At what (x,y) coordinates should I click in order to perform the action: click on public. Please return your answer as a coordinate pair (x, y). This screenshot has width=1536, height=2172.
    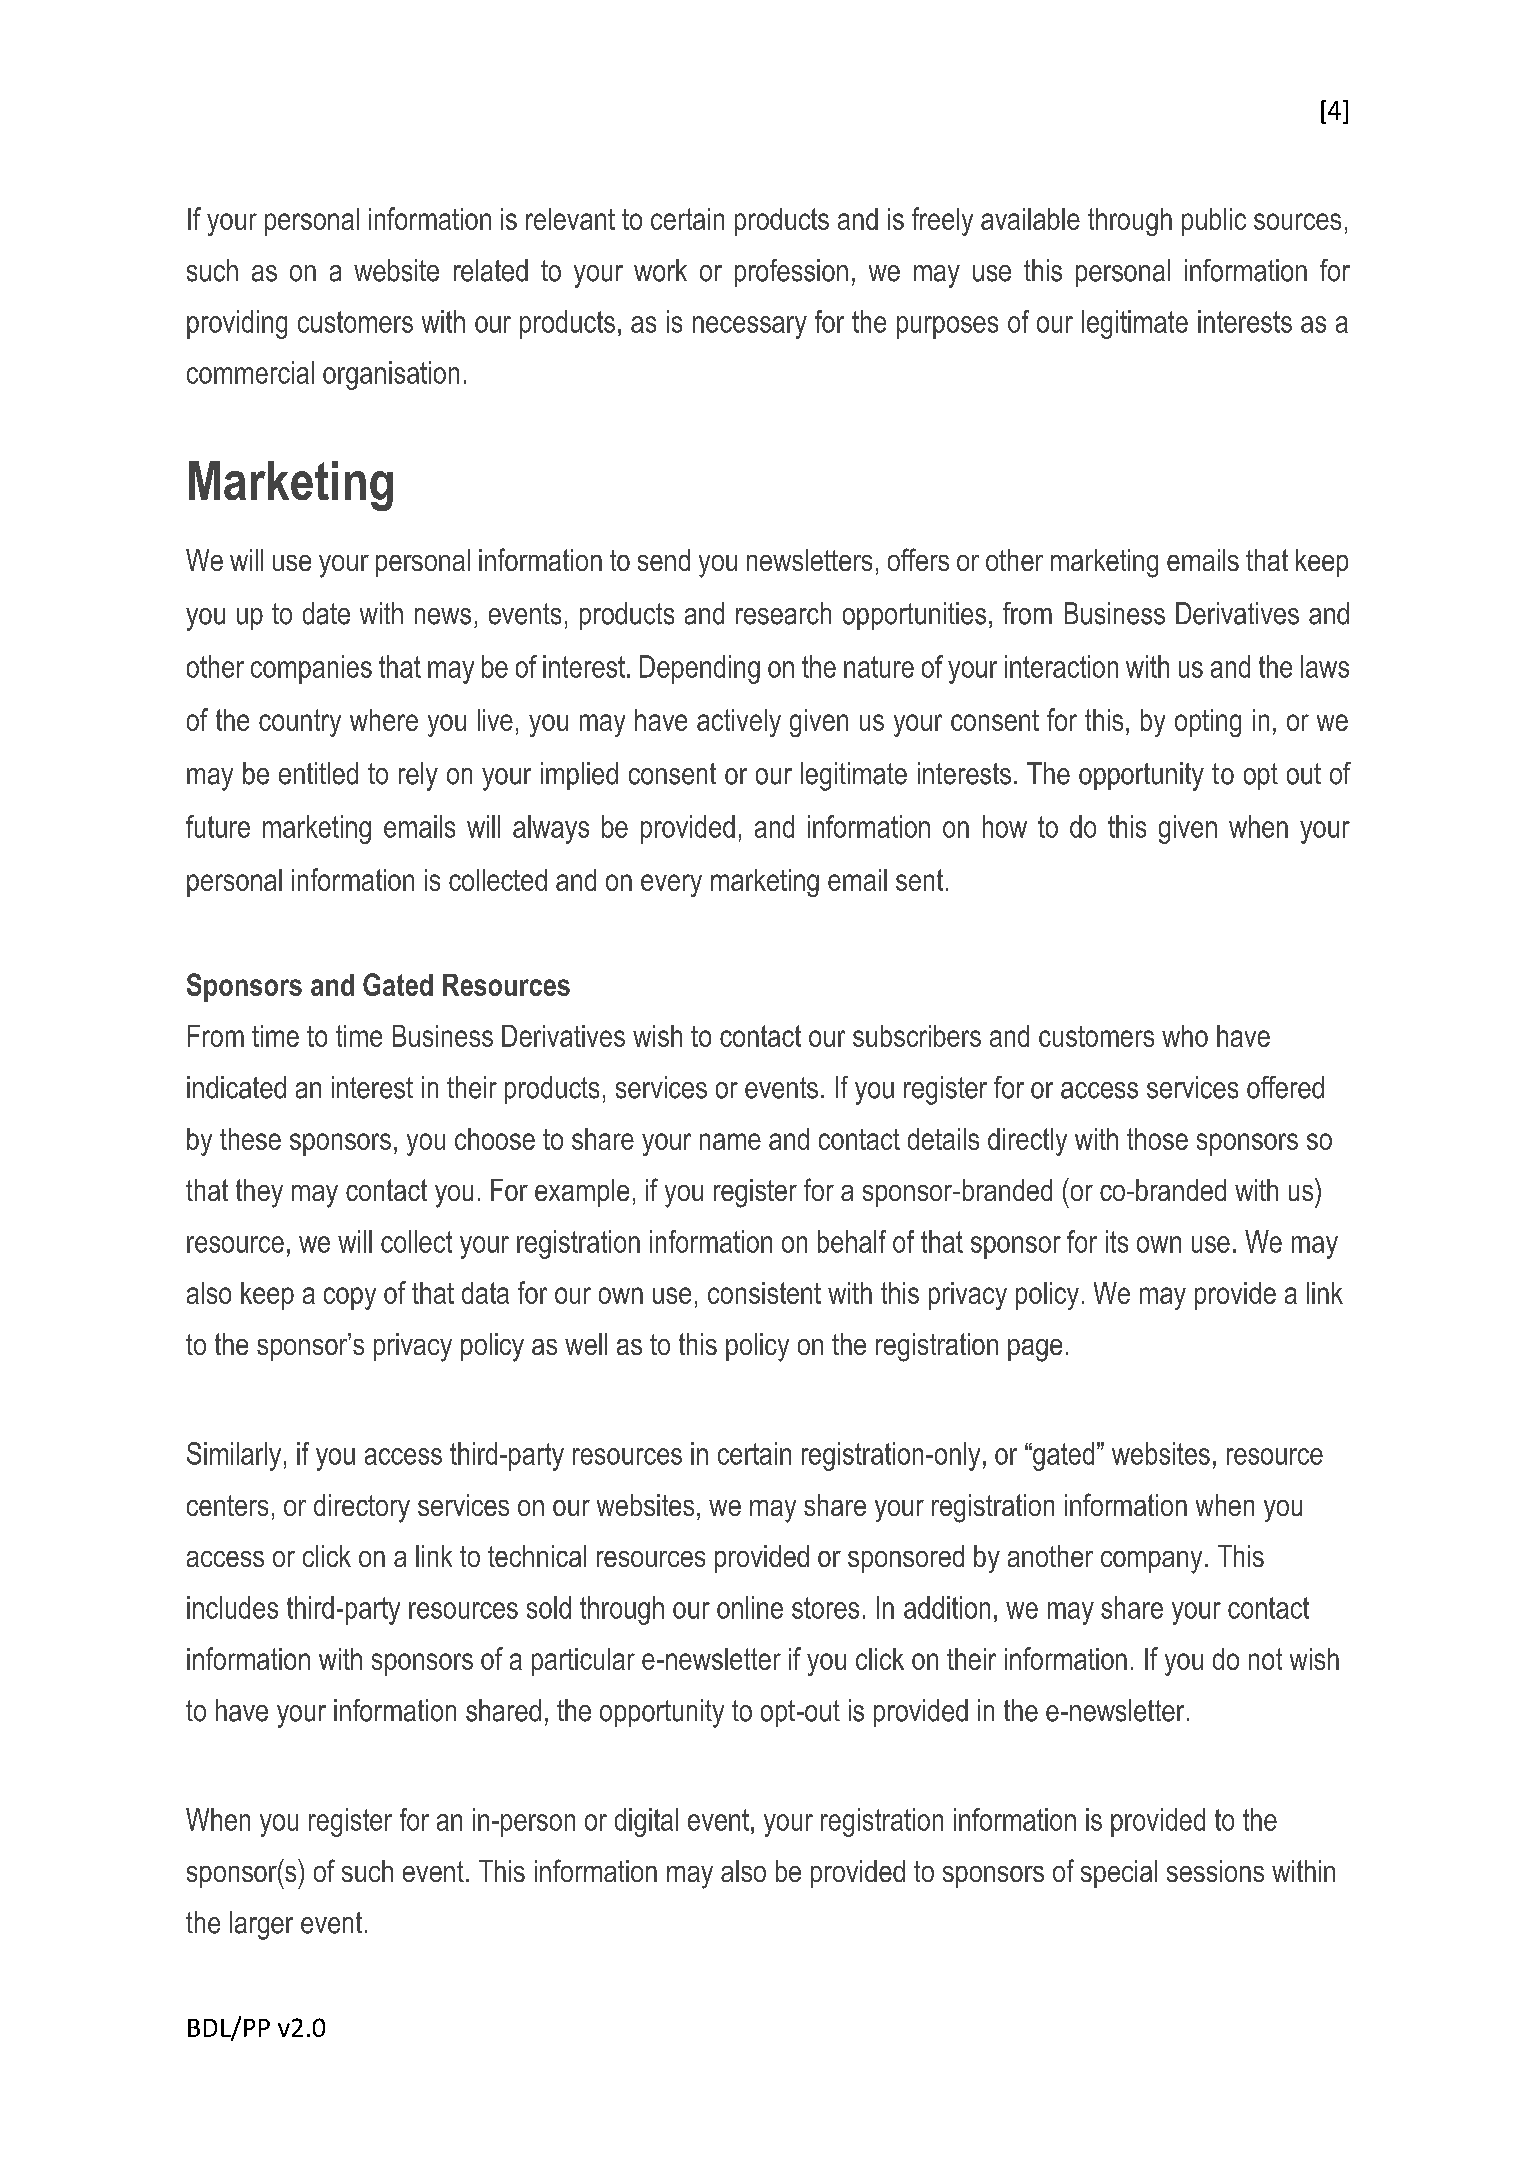
    Looking at the image, I should click on (1214, 222).
